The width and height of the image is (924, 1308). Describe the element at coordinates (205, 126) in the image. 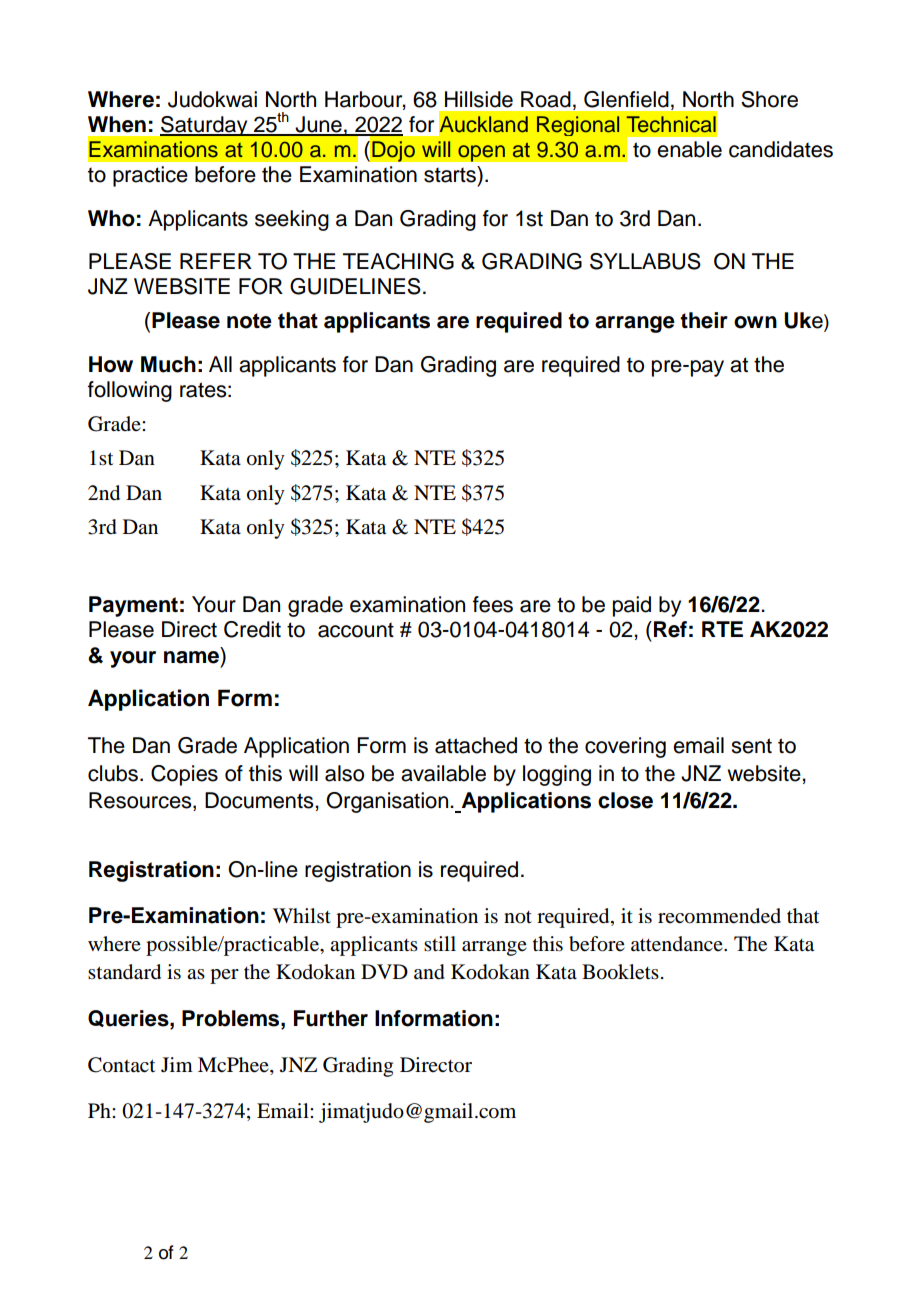

I see `Saturday` at that location.
